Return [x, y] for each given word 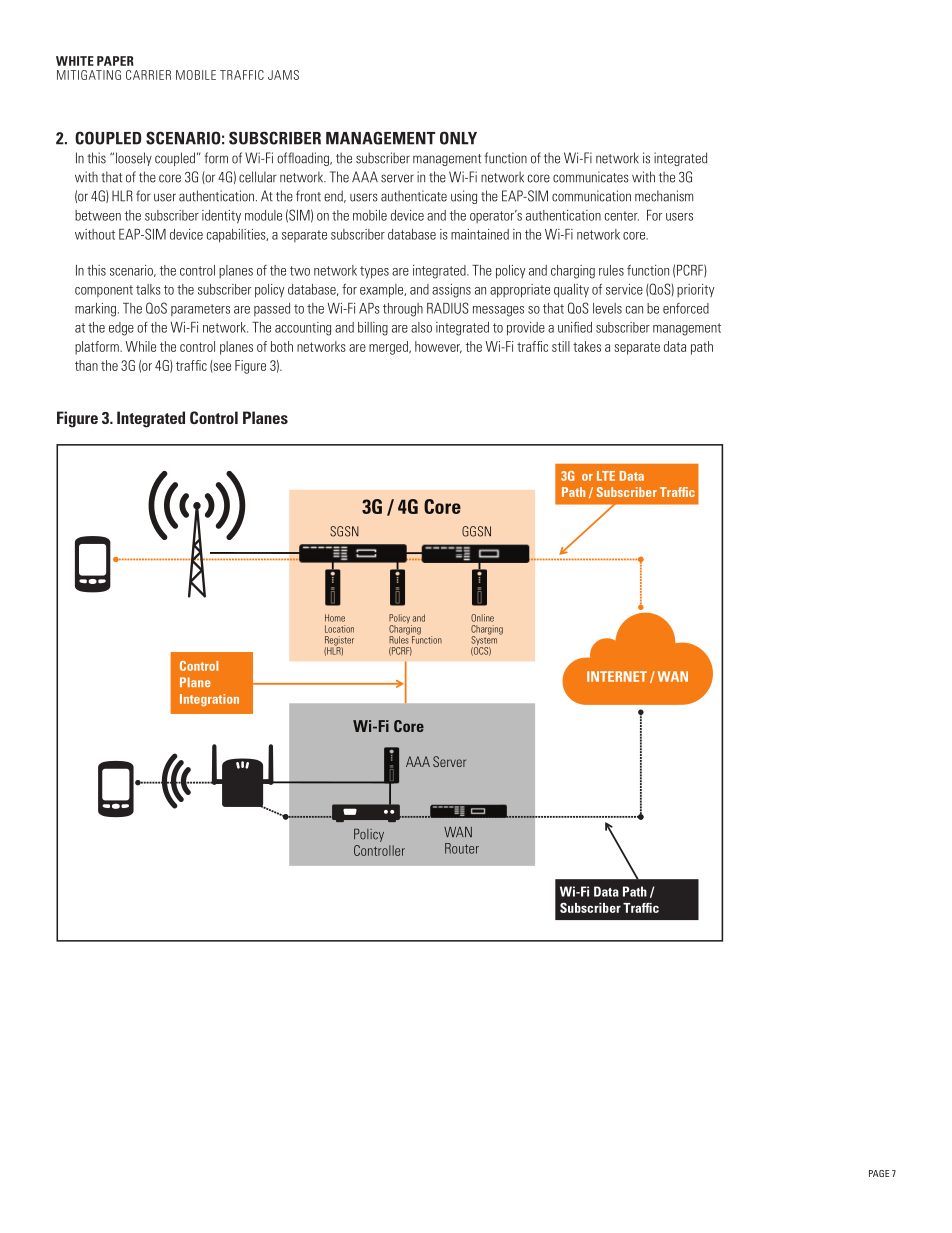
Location [339, 629]
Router [462, 848]
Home [335, 618]
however [438, 347]
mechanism [664, 196]
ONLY [458, 138]
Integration [209, 700]
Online [482, 618]
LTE [606, 476]
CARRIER [148, 75]
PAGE [879, 1173]
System [484, 641]
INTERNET [617, 676]
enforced [686, 308]
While [140, 346]
